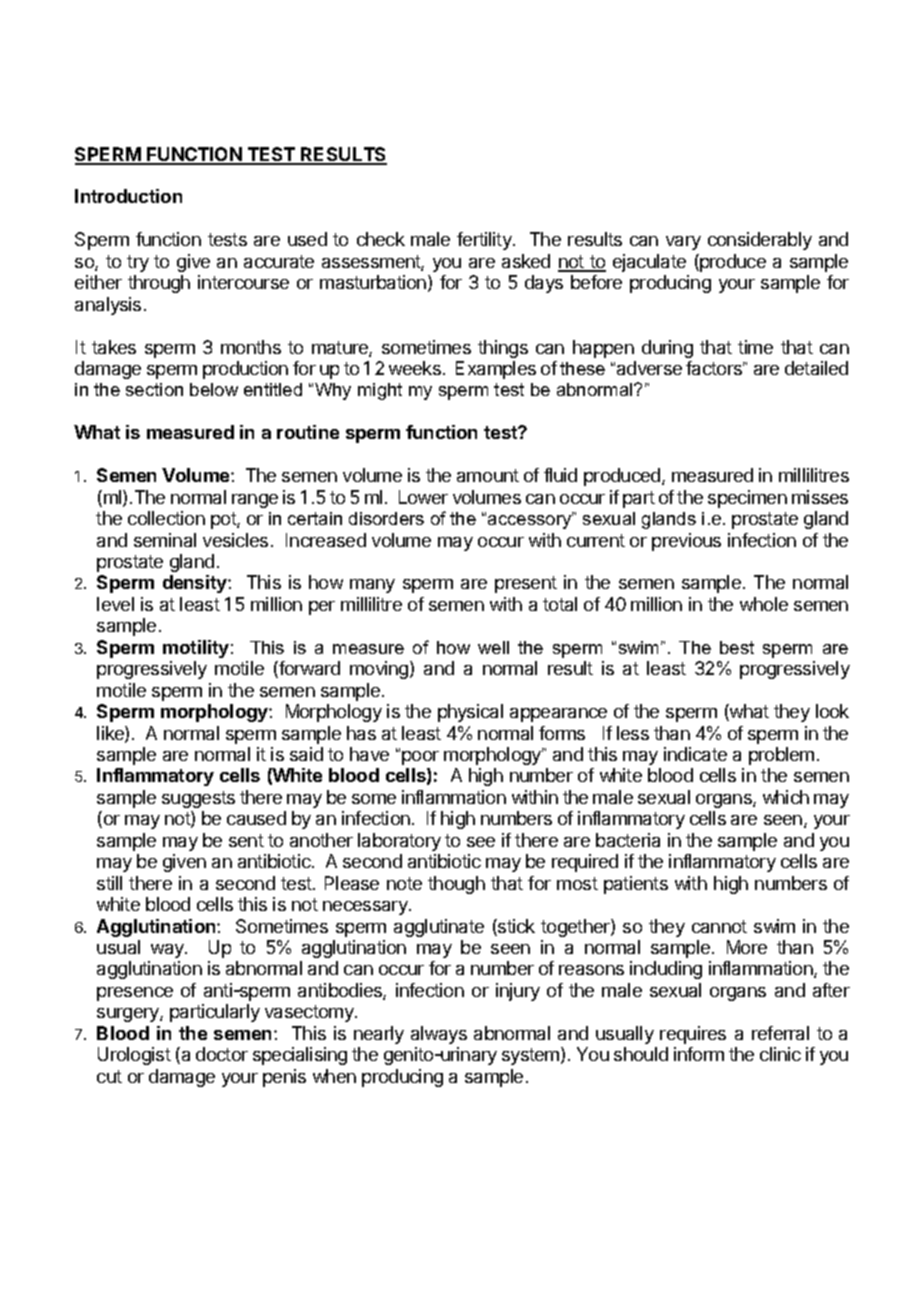 The width and height of the document is (924, 1308). What do you see at coordinates (196, 649) in the document?
I see `motility` at bounding box center [196, 649].
